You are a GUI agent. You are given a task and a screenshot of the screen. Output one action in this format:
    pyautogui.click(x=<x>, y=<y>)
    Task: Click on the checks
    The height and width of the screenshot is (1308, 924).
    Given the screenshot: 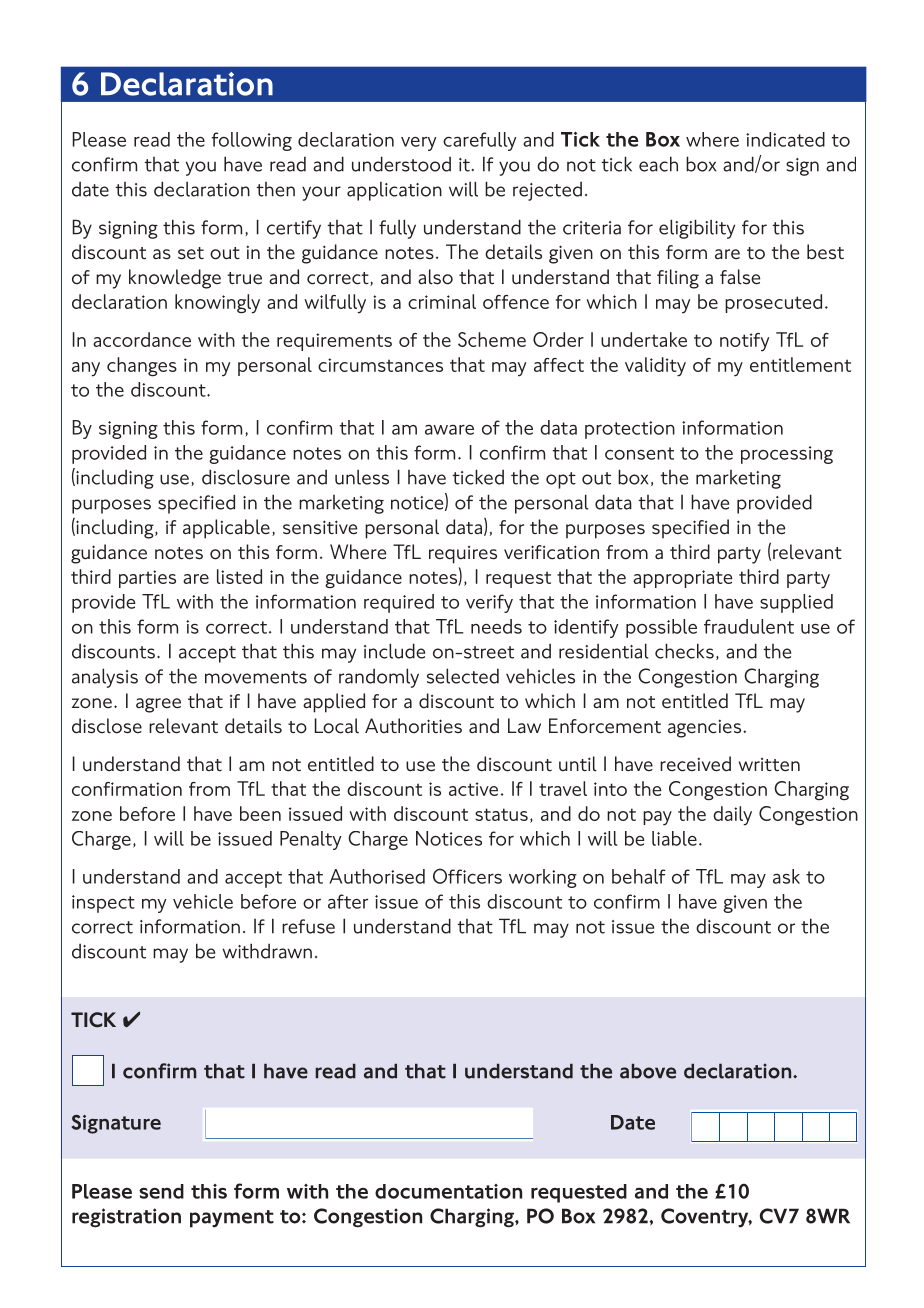 What is the action you would take?
    pyautogui.click(x=684, y=651)
